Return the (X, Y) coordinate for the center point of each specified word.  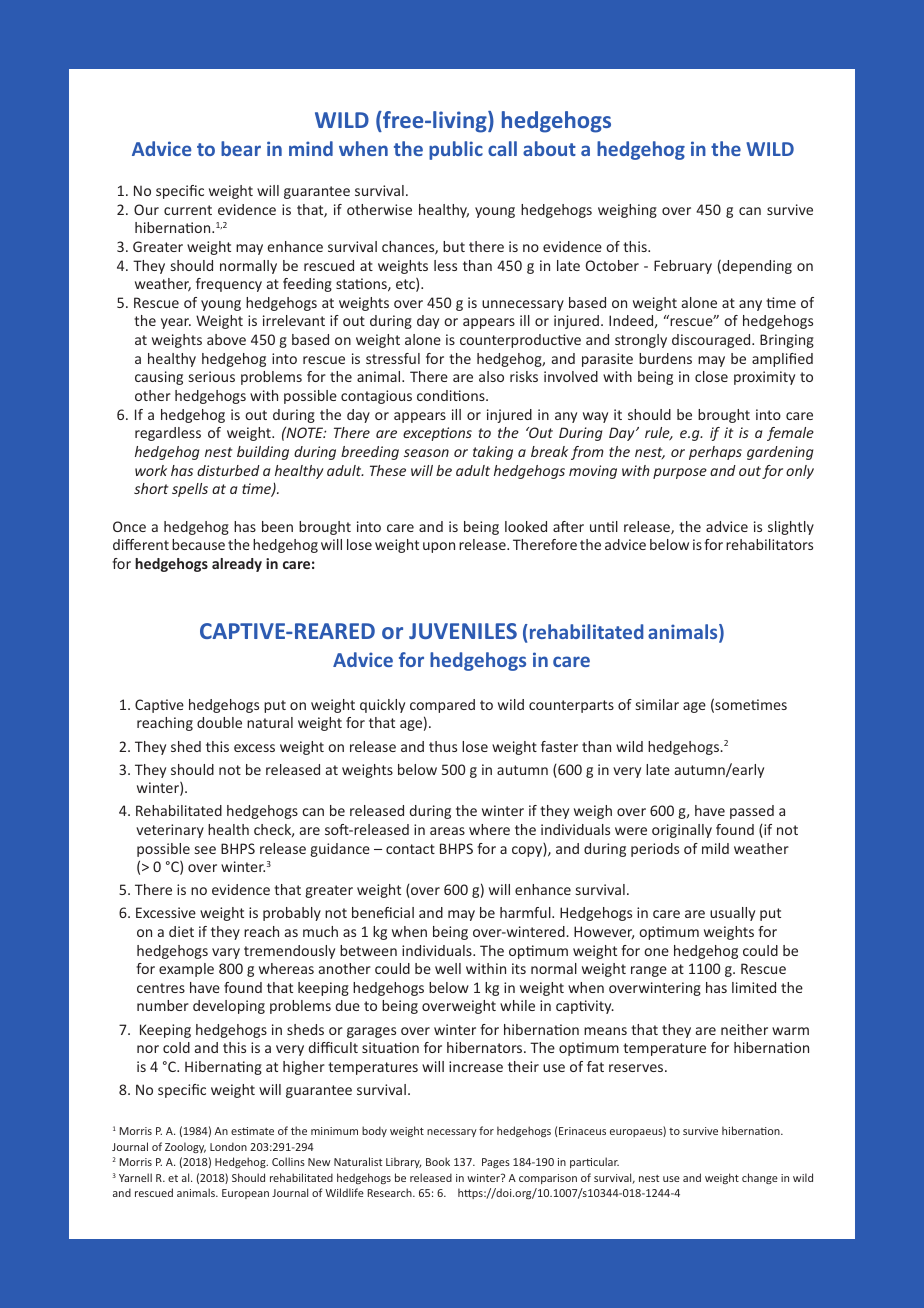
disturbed (228, 470)
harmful (526, 912)
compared (442, 706)
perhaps (715, 453)
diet (181, 931)
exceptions (437, 434)
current (188, 210)
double (219, 722)
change (760, 1178)
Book (438, 1161)
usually (732, 914)
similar (657, 704)
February (683, 267)
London (228, 1146)
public (456, 150)
